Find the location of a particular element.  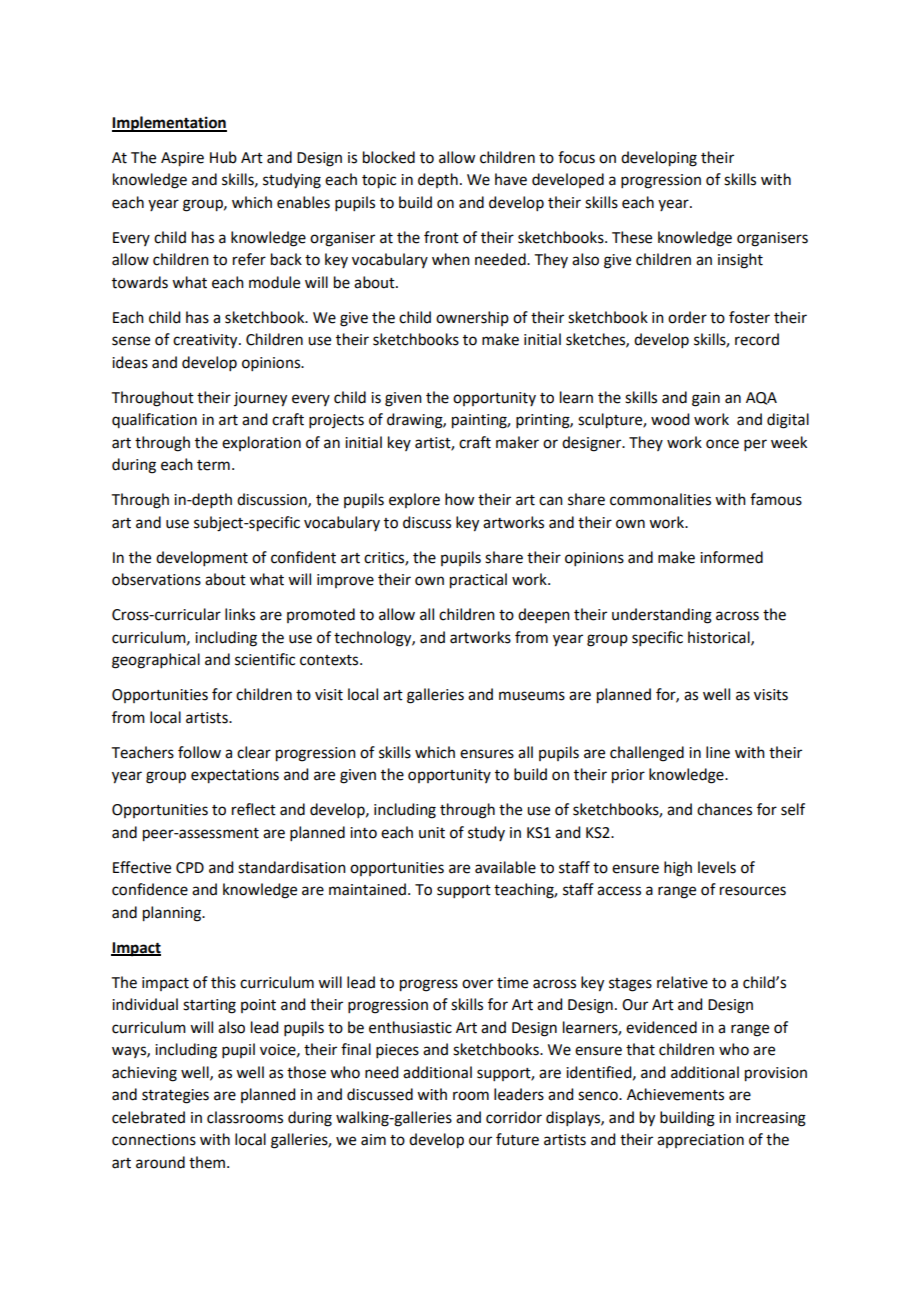

ownership is located at coordinates (472, 318).
